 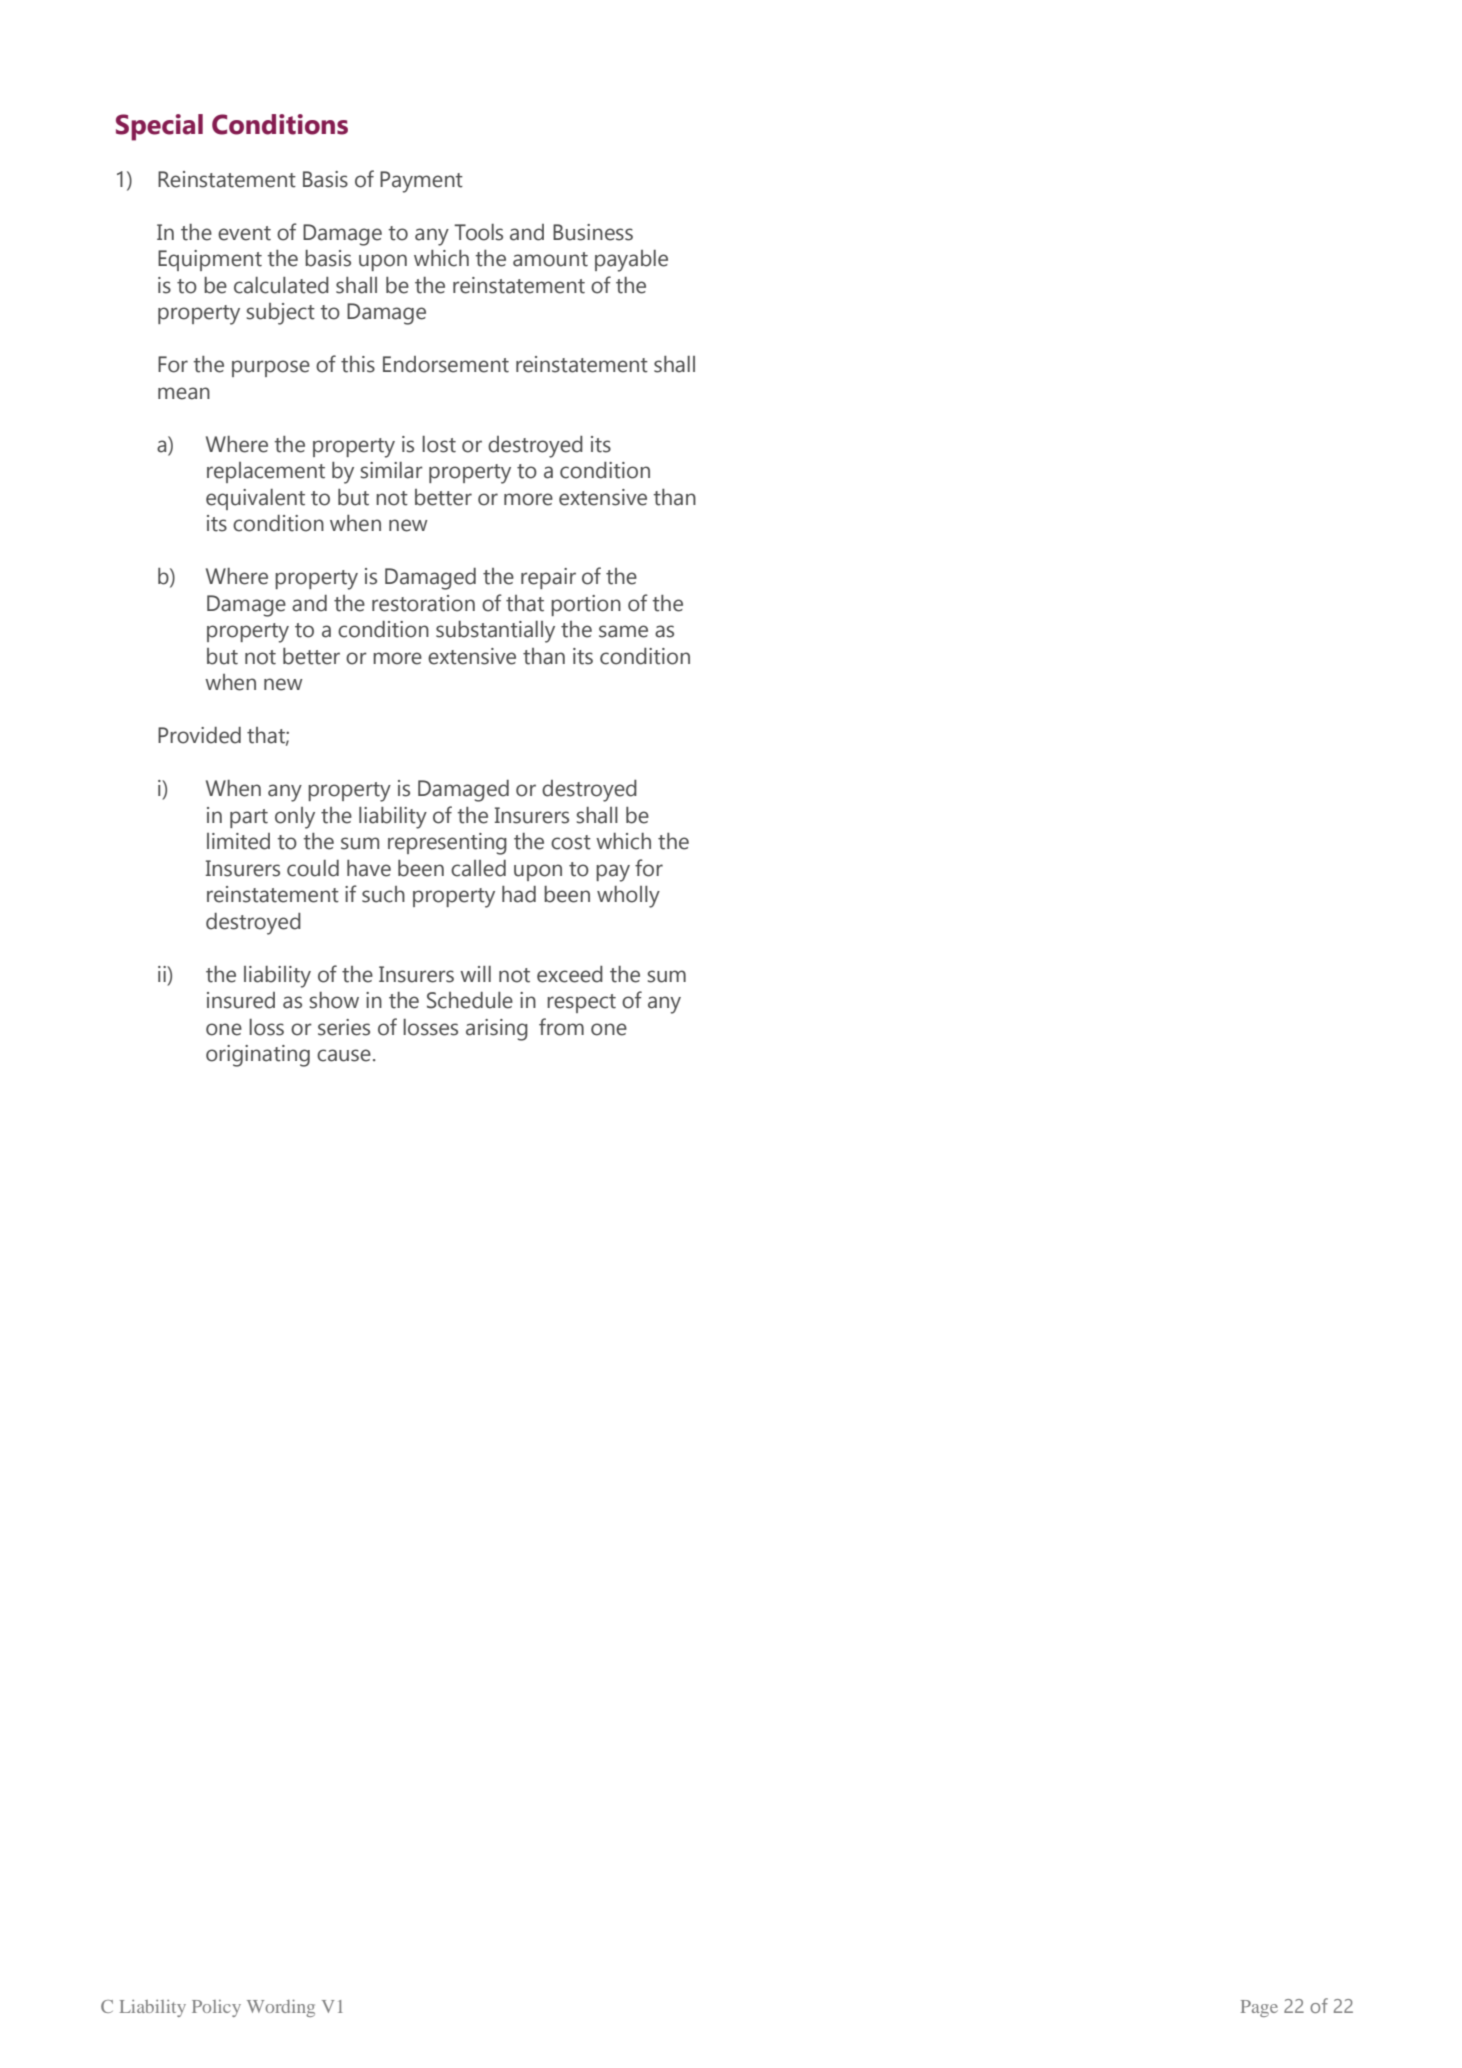 What do you see at coordinates (593, 232) in the image?
I see `Business` at bounding box center [593, 232].
